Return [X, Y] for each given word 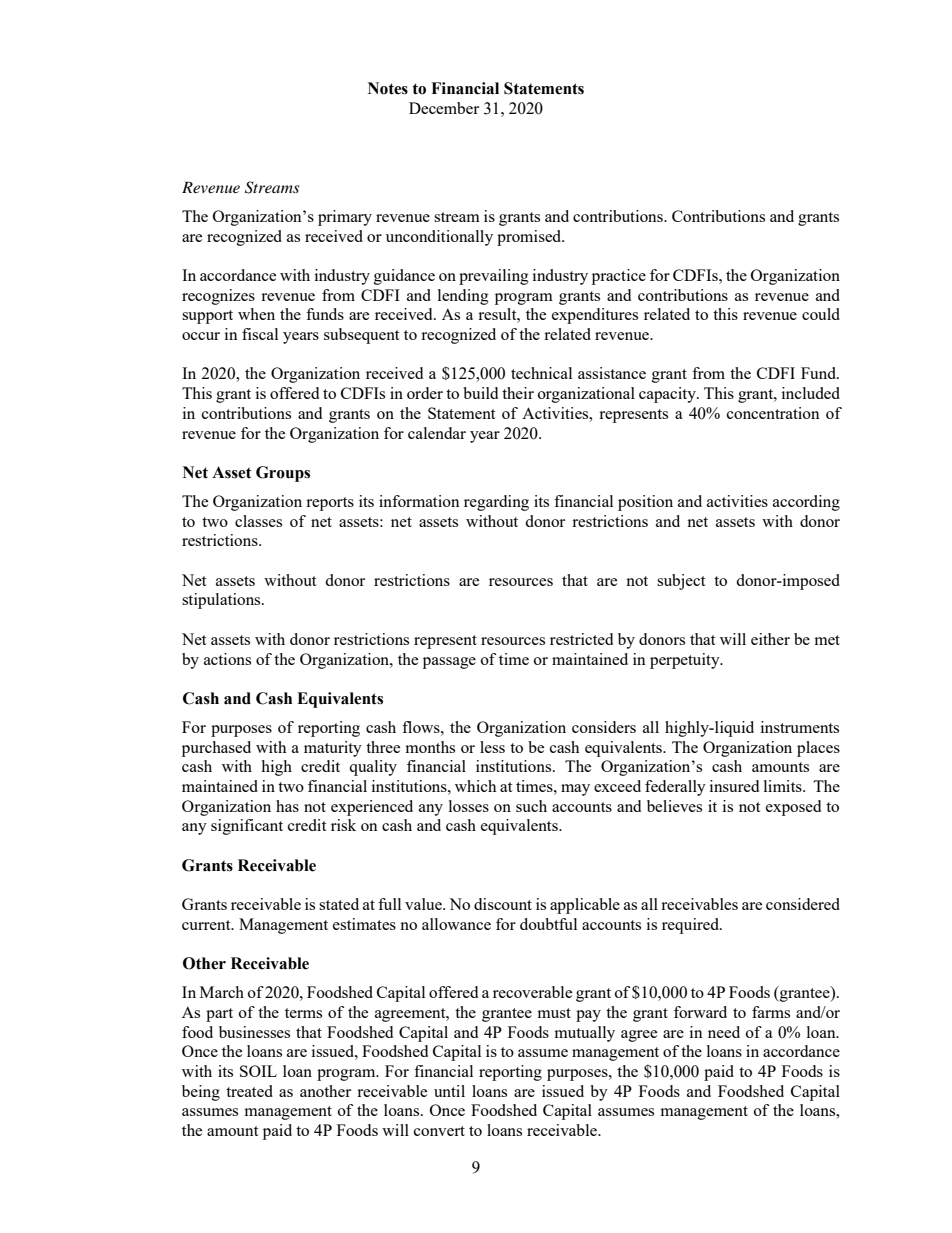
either [770, 639]
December [444, 108]
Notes [388, 88]
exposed [793, 808]
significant [247, 827]
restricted [581, 639]
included [811, 393]
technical [541, 373]
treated [249, 1091]
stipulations [222, 601]
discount [503, 904]
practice [619, 277]
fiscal [260, 334]
